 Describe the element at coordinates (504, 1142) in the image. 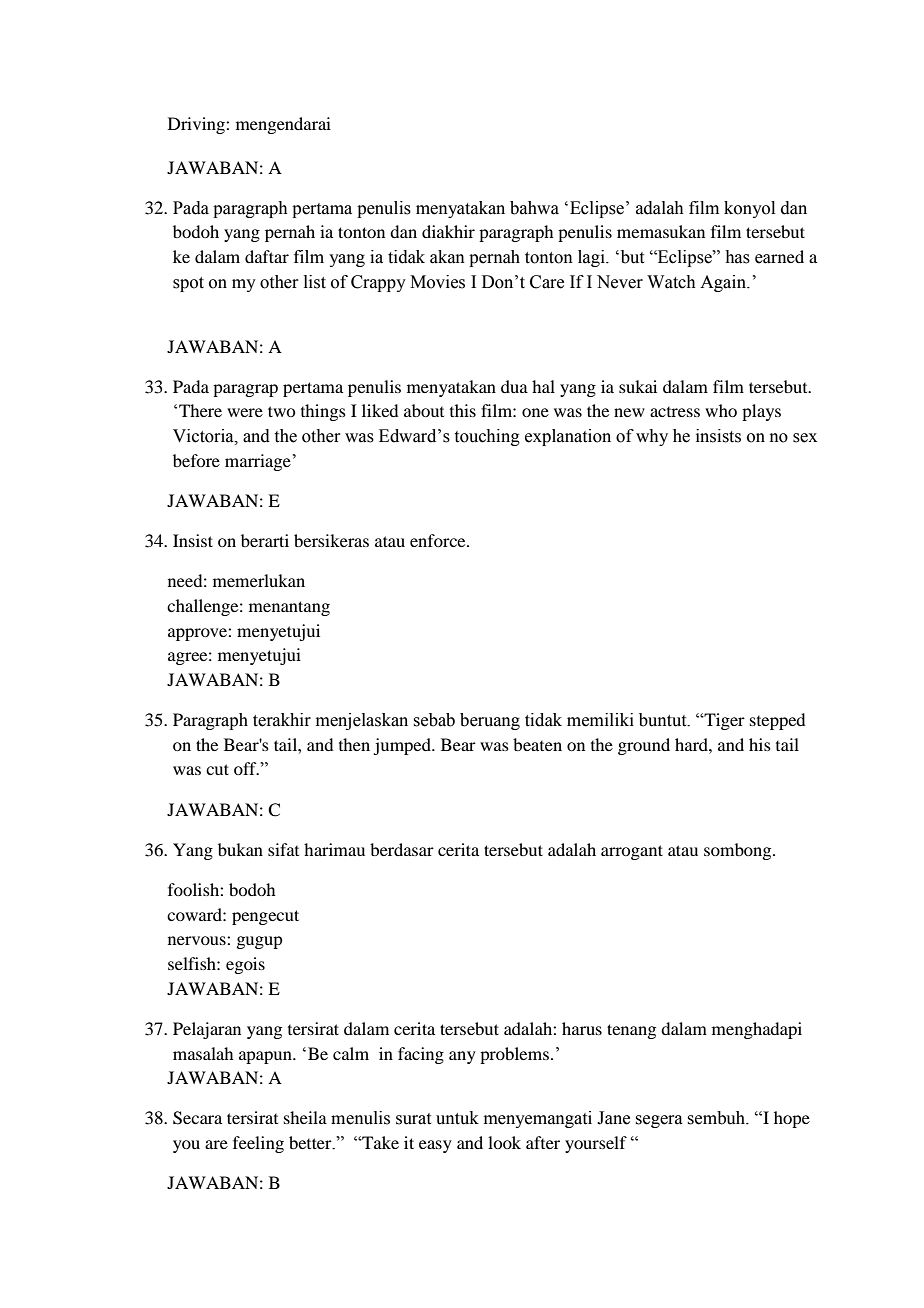

I see `look` at that location.
